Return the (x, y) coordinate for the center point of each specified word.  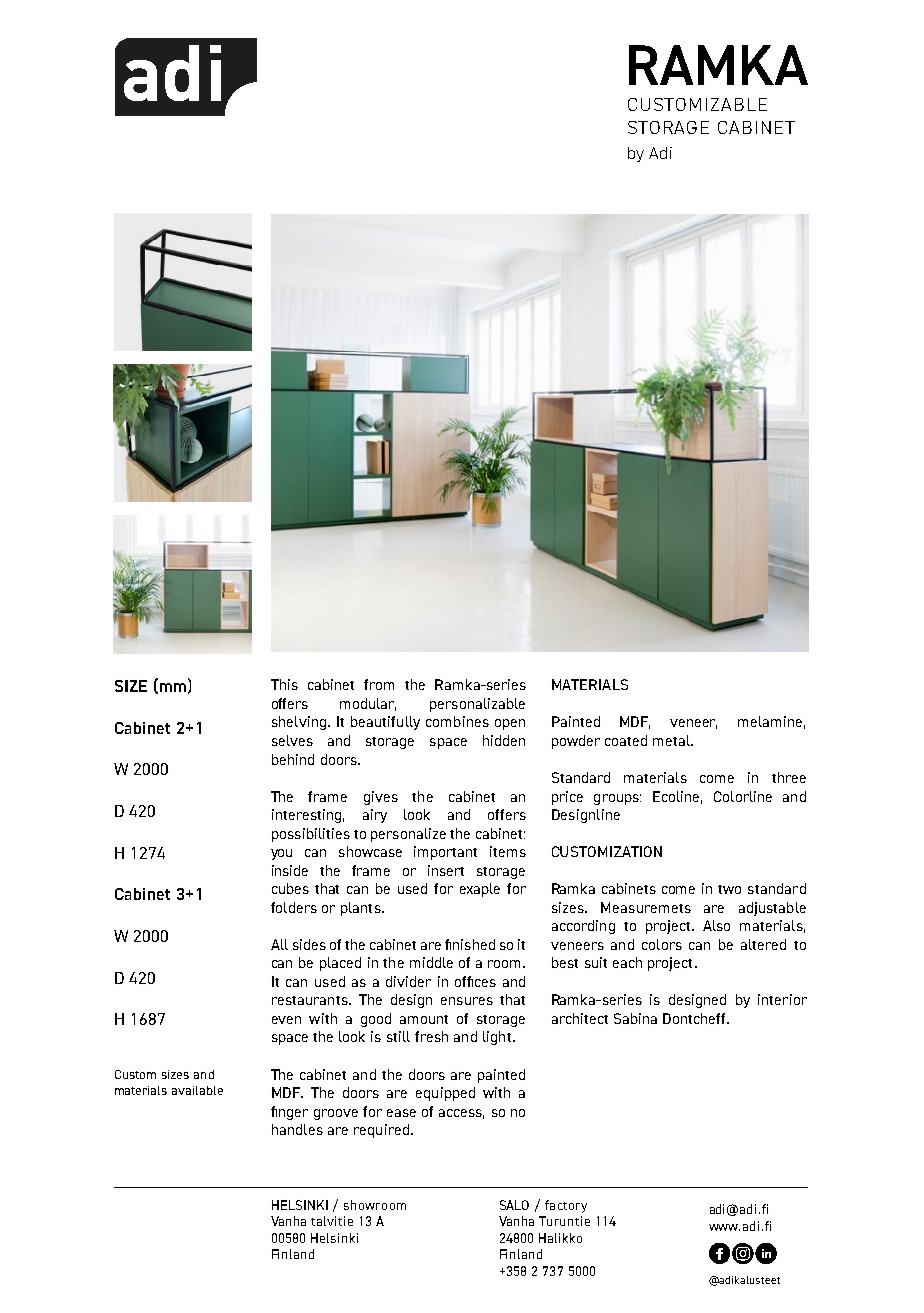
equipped (445, 1094)
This (284, 684)
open (510, 724)
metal (672, 740)
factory (566, 1206)
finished (470, 944)
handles (297, 1129)
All (279, 944)
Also (716, 925)
